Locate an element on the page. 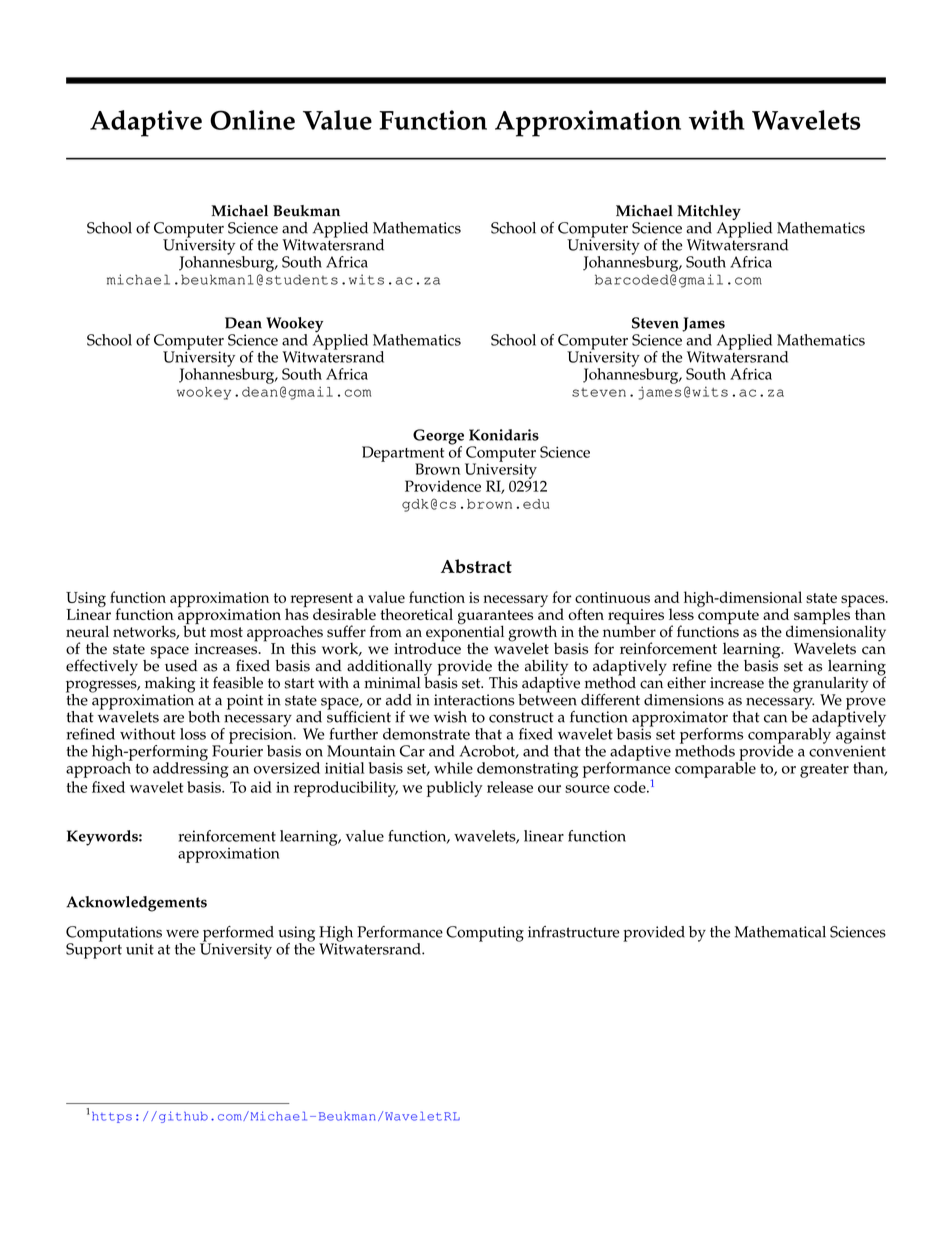 This page has height=1233, width=952. Online is located at coordinates (252, 120).
